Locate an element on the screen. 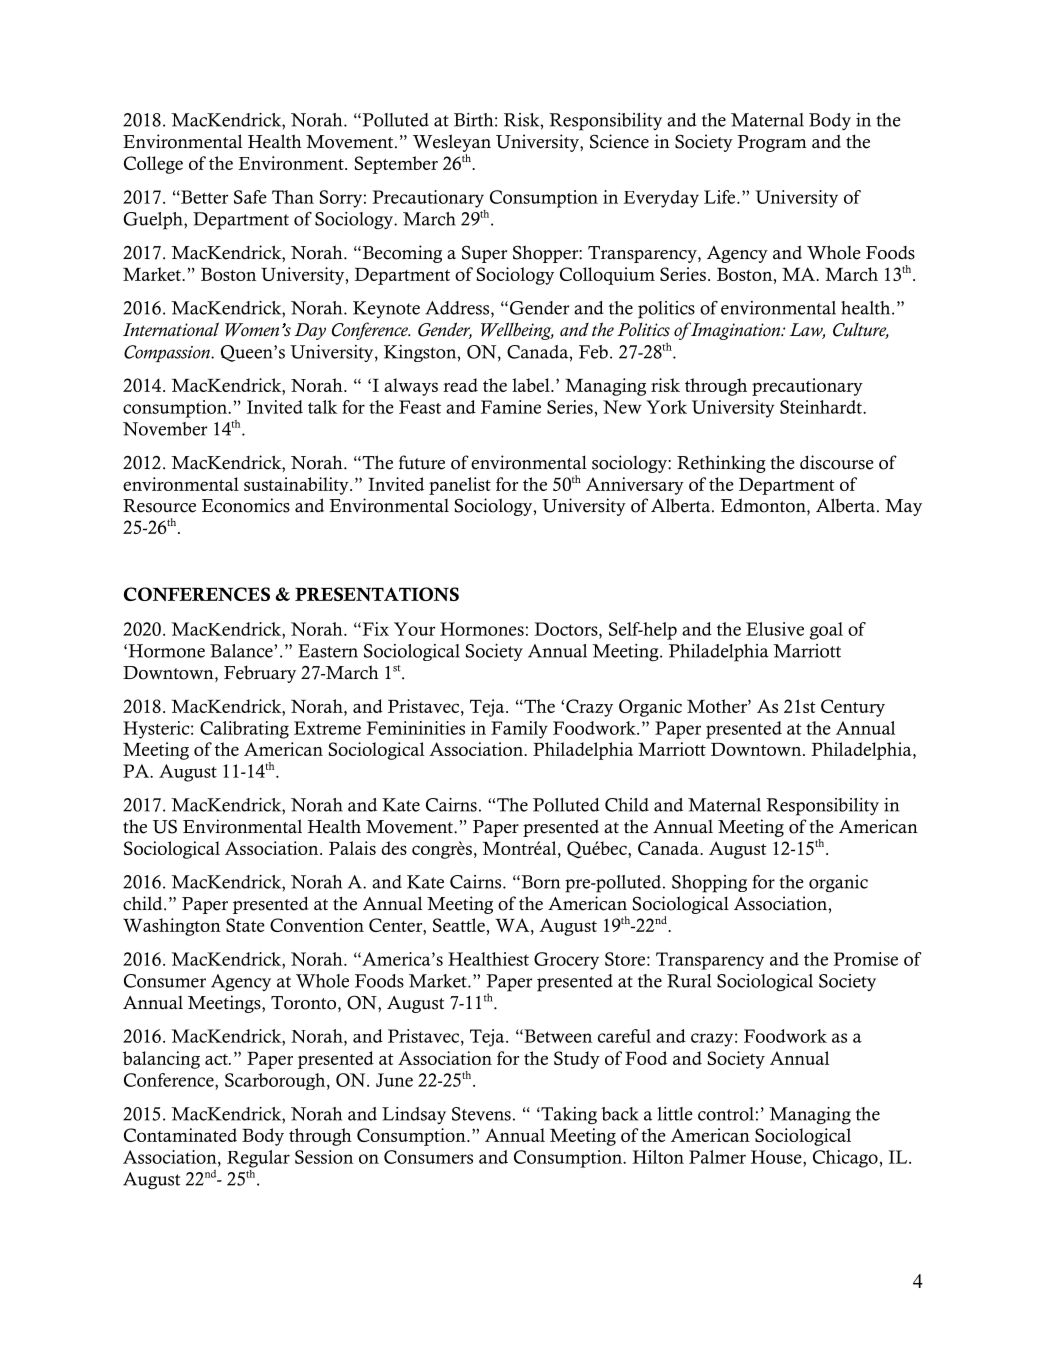  Regular is located at coordinates (258, 1159).
